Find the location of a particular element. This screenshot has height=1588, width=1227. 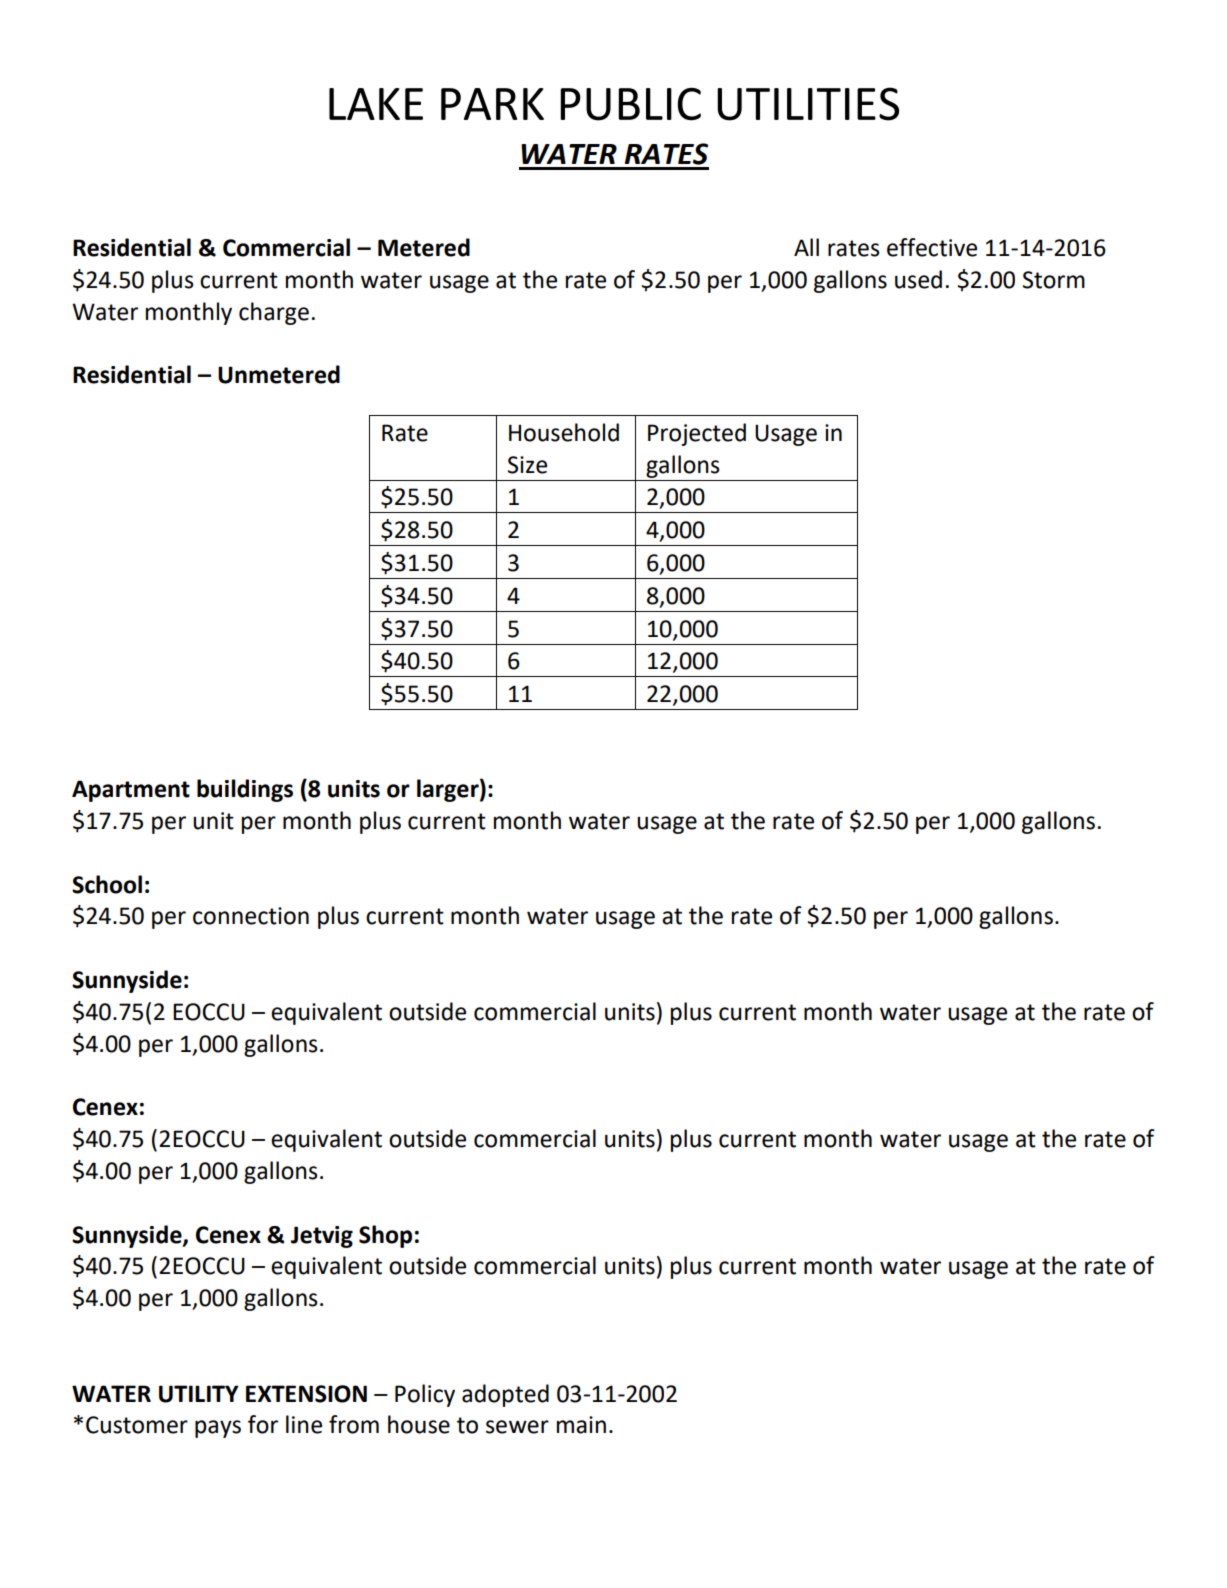

UTILITIES is located at coordinates (808, 104).
